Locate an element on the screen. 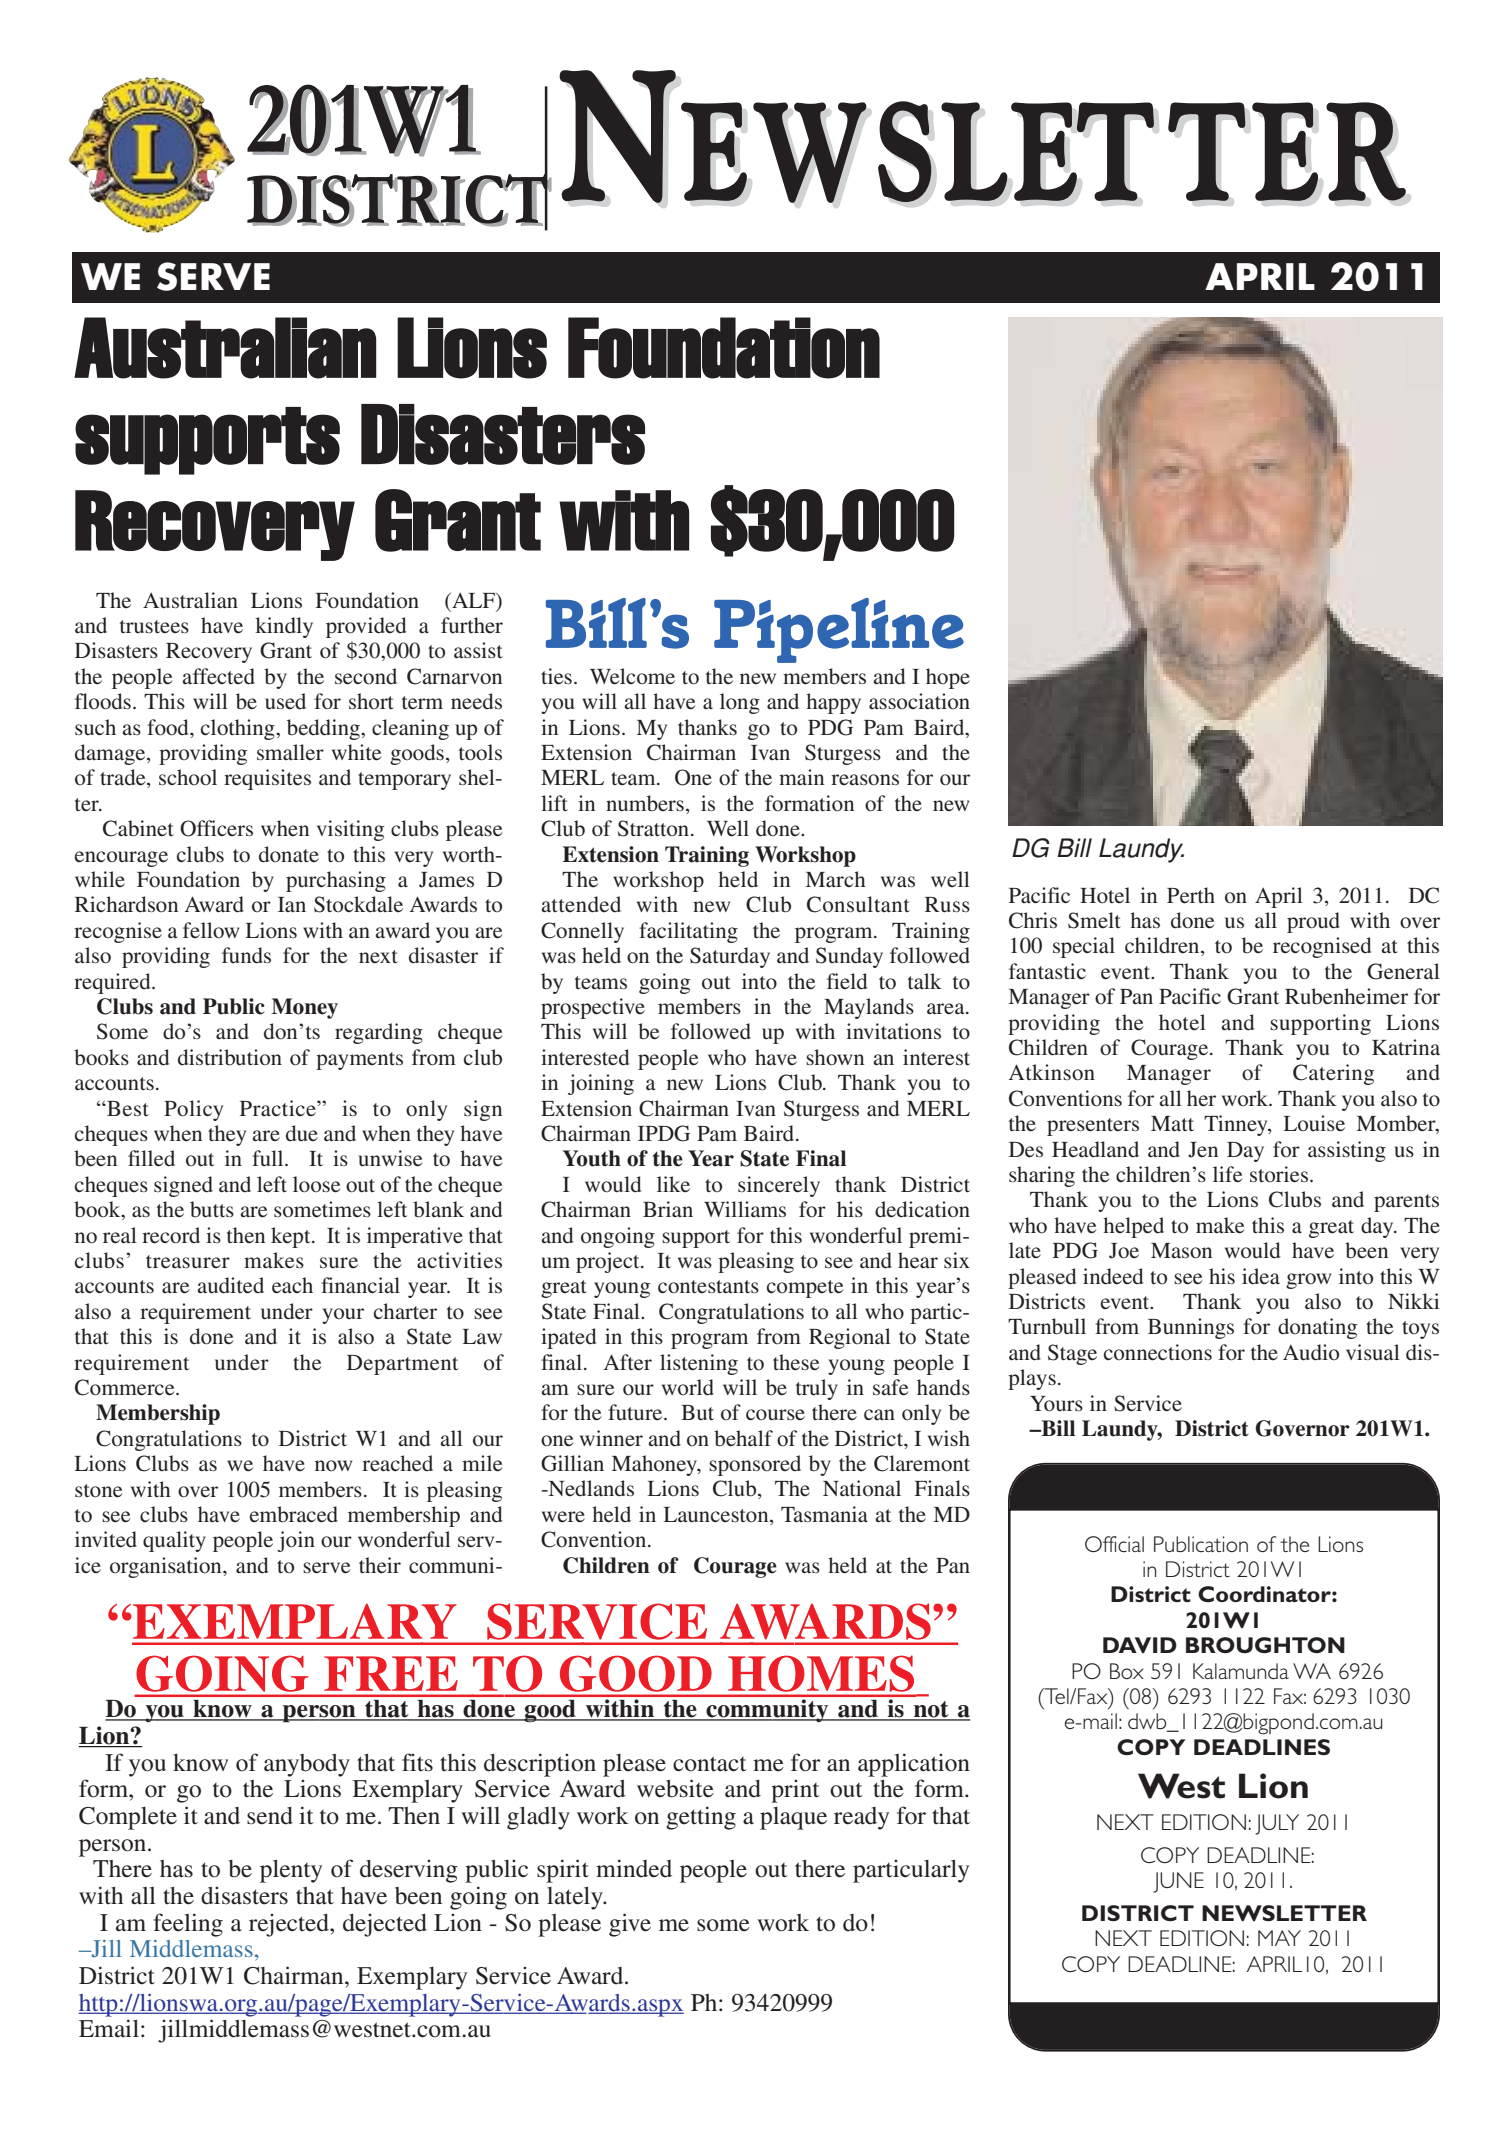 This screenshot has width=1512, height=2138. distribution is located at coordinates (230, 1057).
